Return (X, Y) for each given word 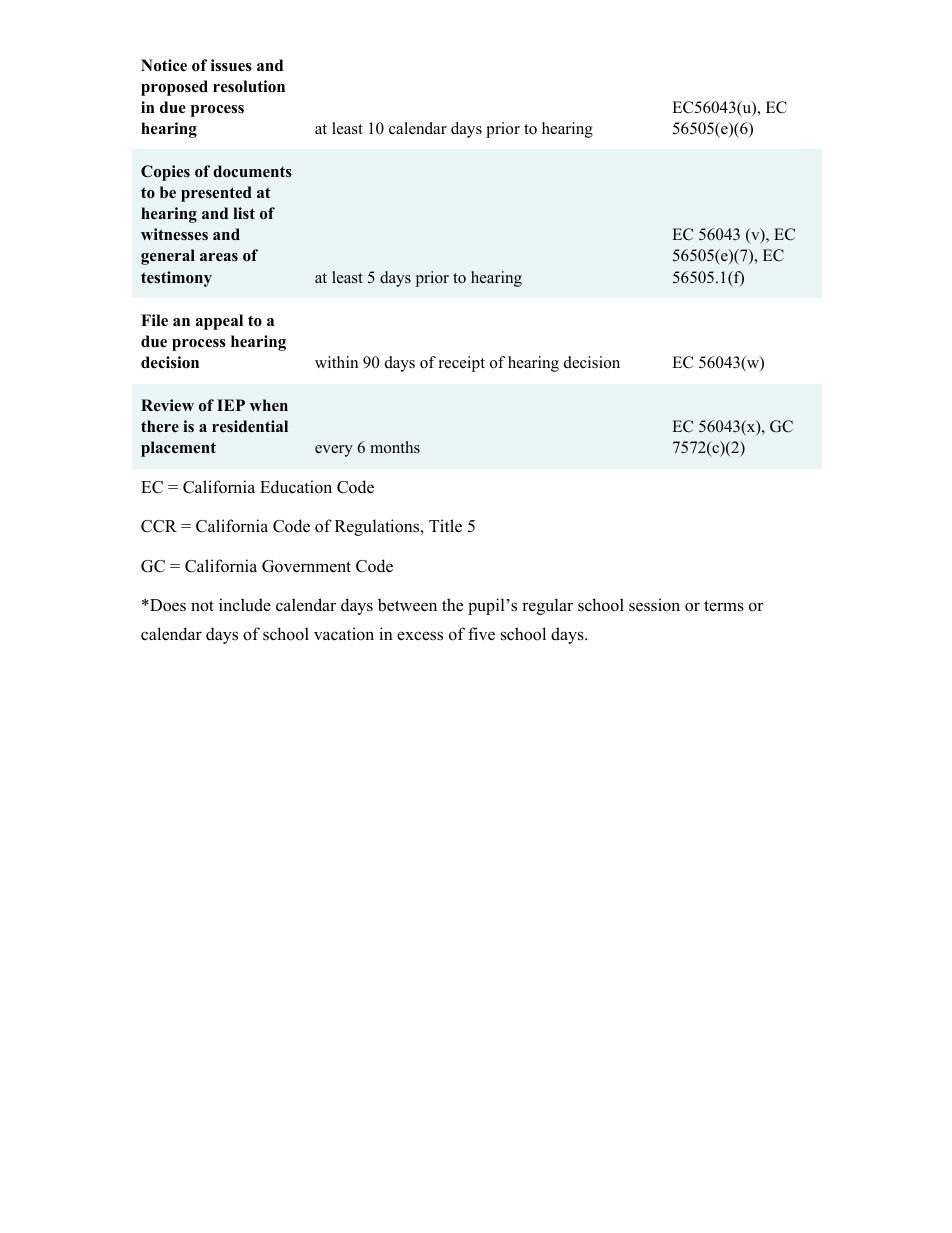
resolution (249, 86)
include (245, 605)
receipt (462, 364)
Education (296, 487)
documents (252, 171)
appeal (219, 322)
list (244, 213)
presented (216, 194)
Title (445, 526)
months (395, 447)
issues (231, 65)
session (654, 605)
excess (420, 636)
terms (724, 606)
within (336, 362)
